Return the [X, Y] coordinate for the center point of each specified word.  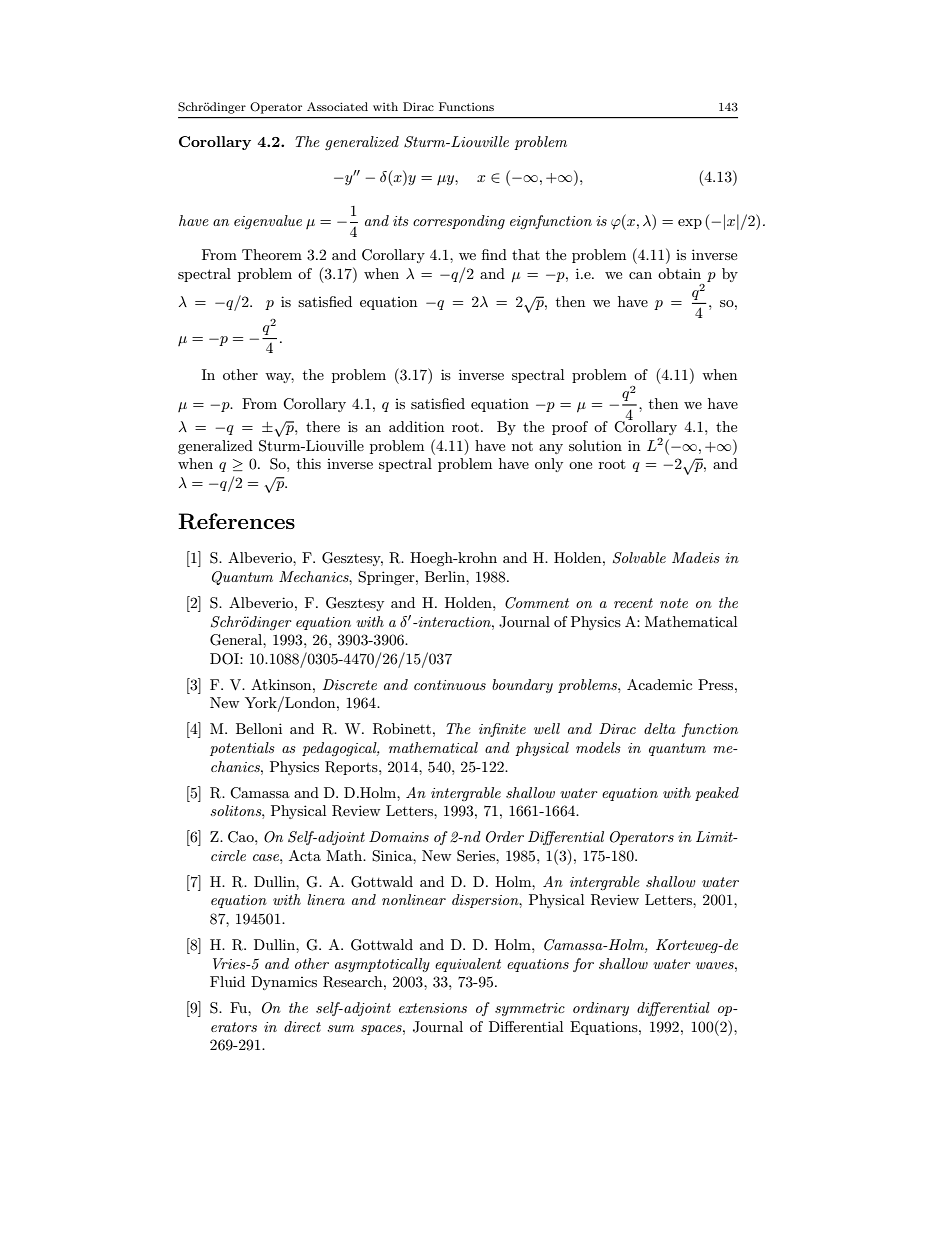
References [236, 521]
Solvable [639, 558]
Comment [537, 603]
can [640, 275]
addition [416, 426]
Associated [337, 106]
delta [660, 728]
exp [690, 224]
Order [505, 837]
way [279, 378]
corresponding [459, 222]
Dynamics [284, 983]
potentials [242, 749]
